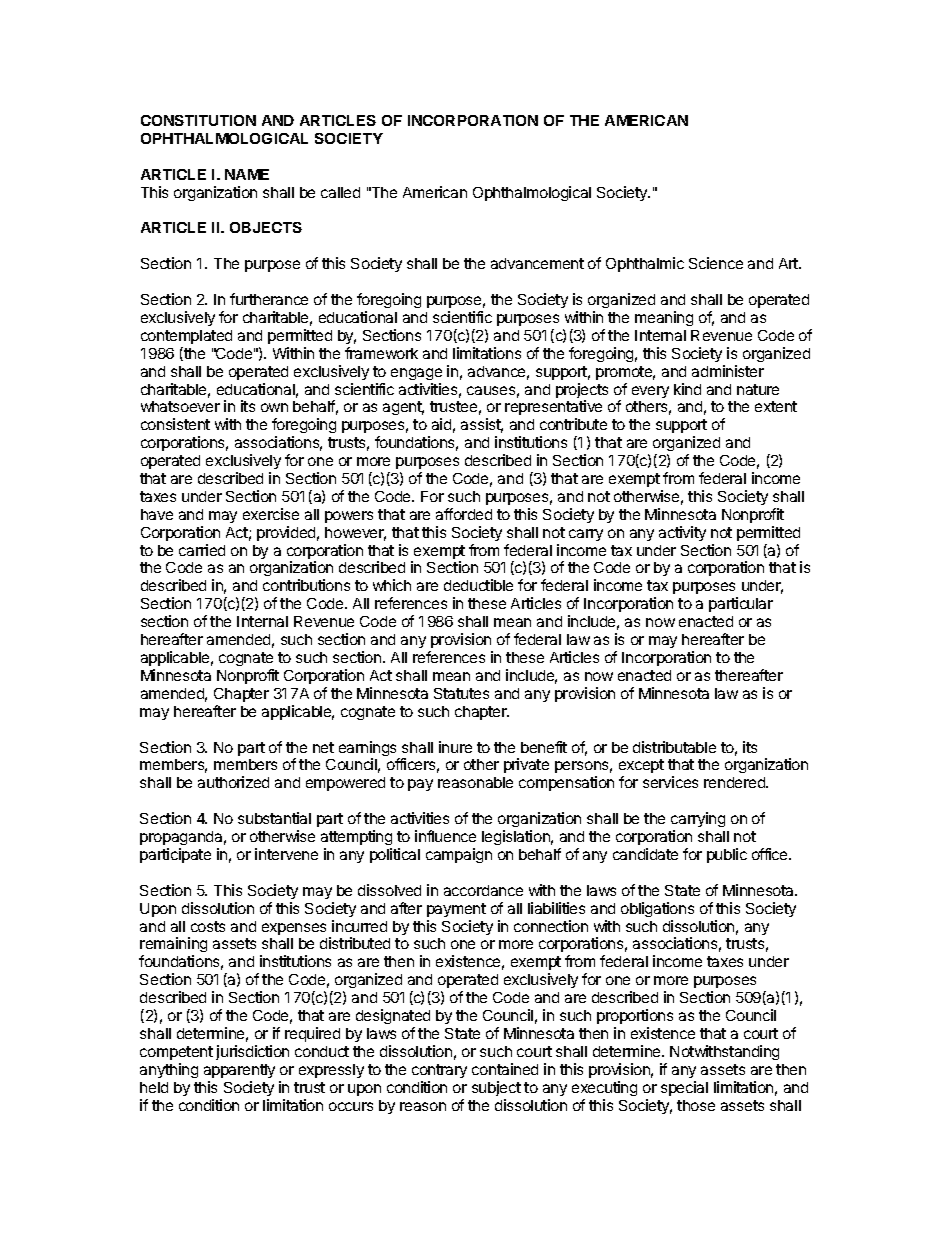 The height and width of the screenshot is (1233, 952). Describe the element at coordinates (727, 855) in the screenshot. I see `public` at that location.
